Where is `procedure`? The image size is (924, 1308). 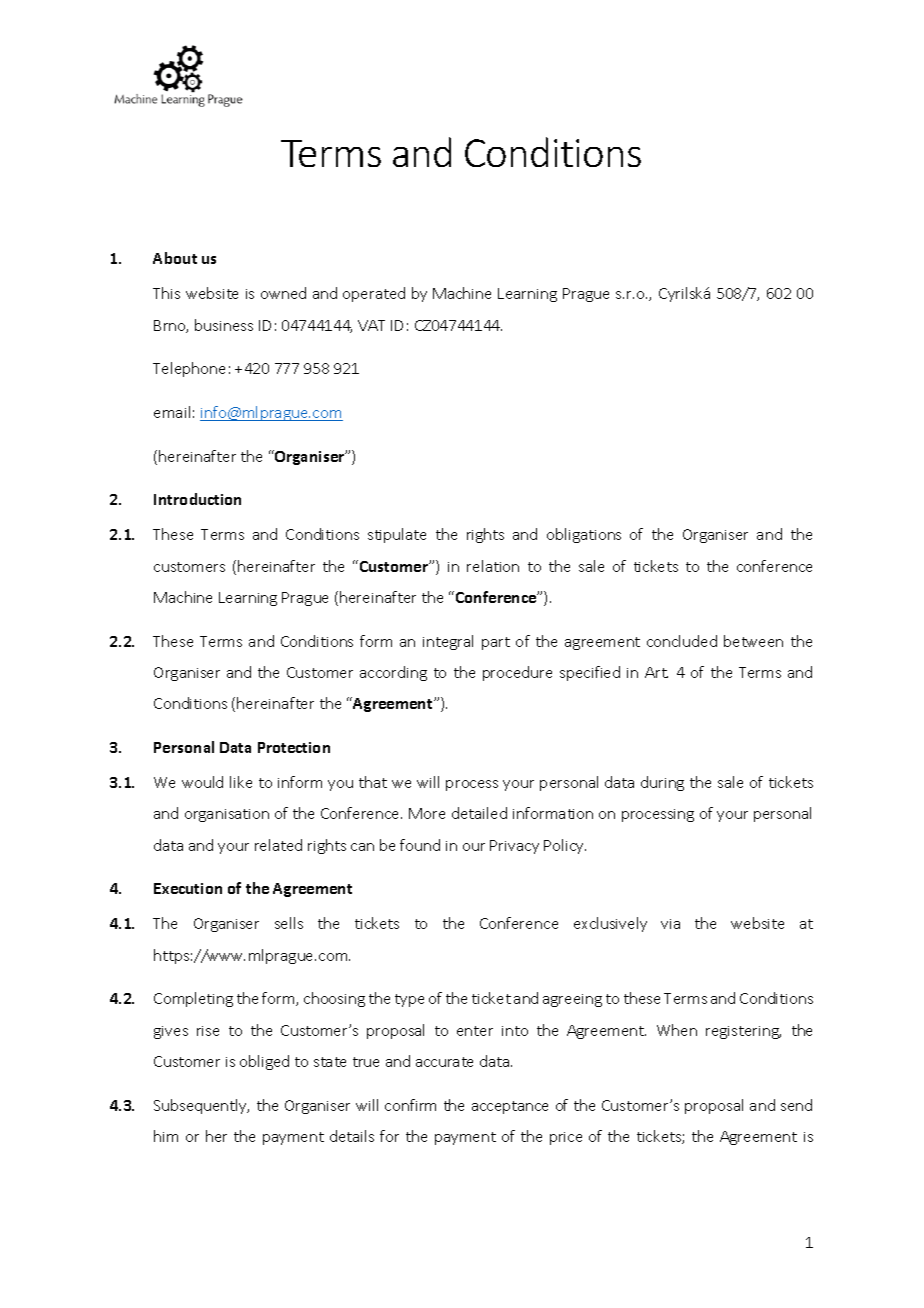 procedure is located at coordinates (517, 673).
